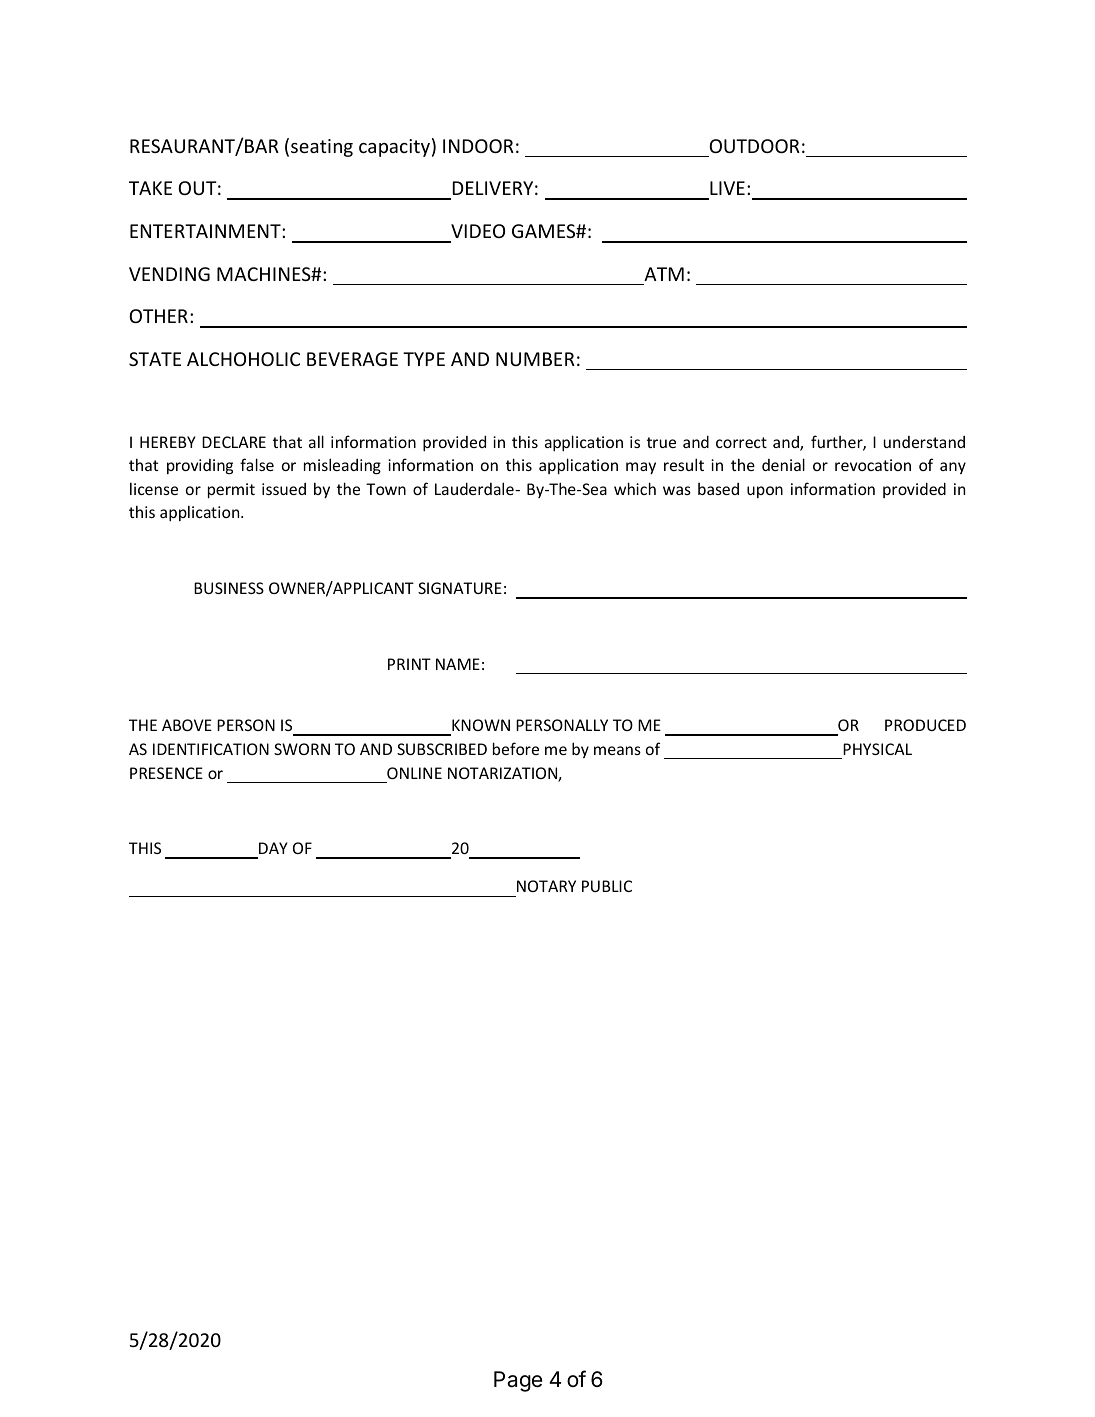  What do you see at coordinates (754, 146) in the page?
I see `OUTDOOR` at bounding box center [754, 146].
